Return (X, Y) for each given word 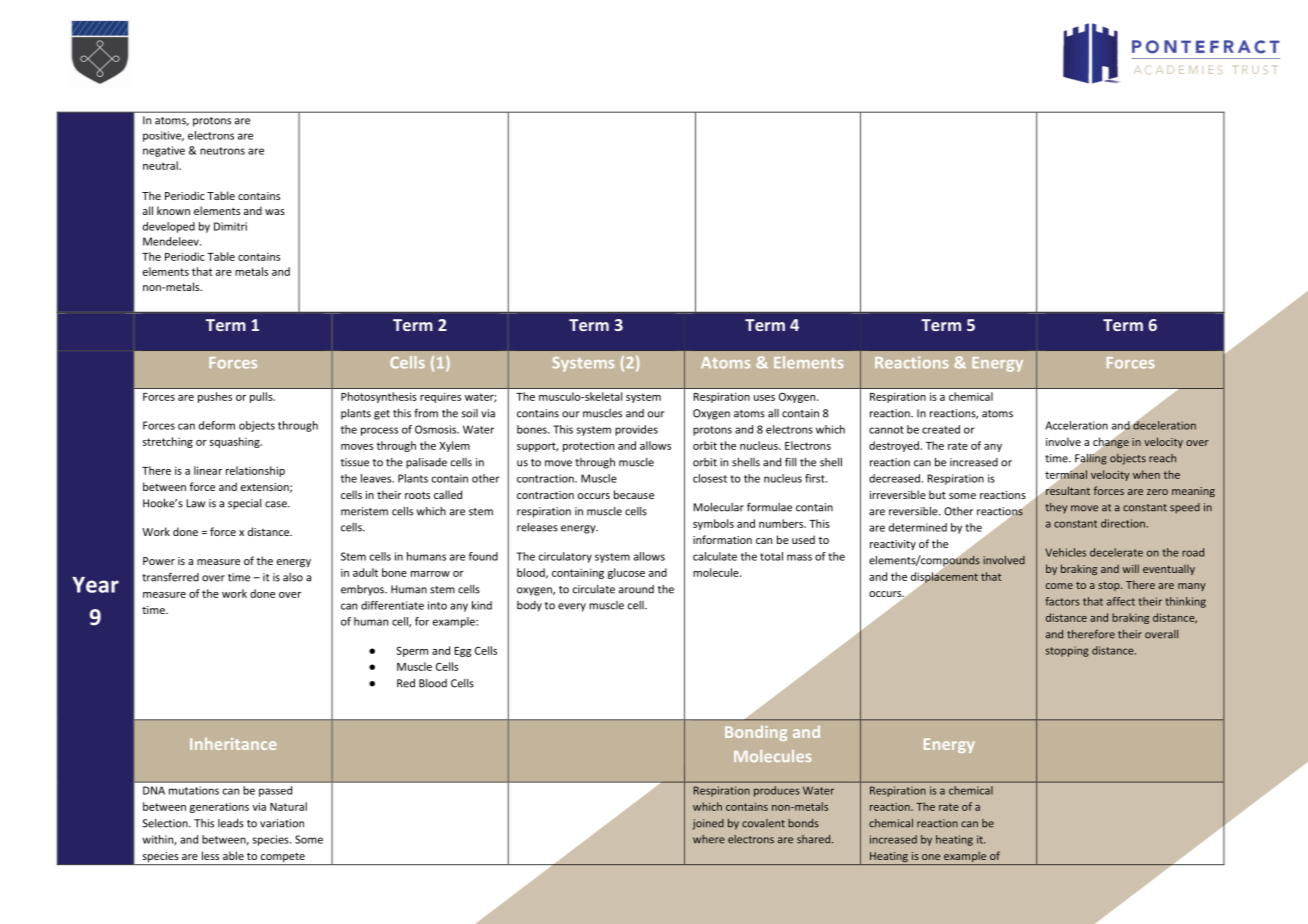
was (275, 212)
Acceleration (1076, 425)
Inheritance (233, 743)
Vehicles (1065, 552)
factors (1062, 601)
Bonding (756, 733)
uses (764, 398)
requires (440, 397)
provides (636, 430)
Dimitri (230, 226)
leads (231, 823)
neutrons (222, 151)
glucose (626, 573)
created (941, 429)
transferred (170, 577)
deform (217, 425)
